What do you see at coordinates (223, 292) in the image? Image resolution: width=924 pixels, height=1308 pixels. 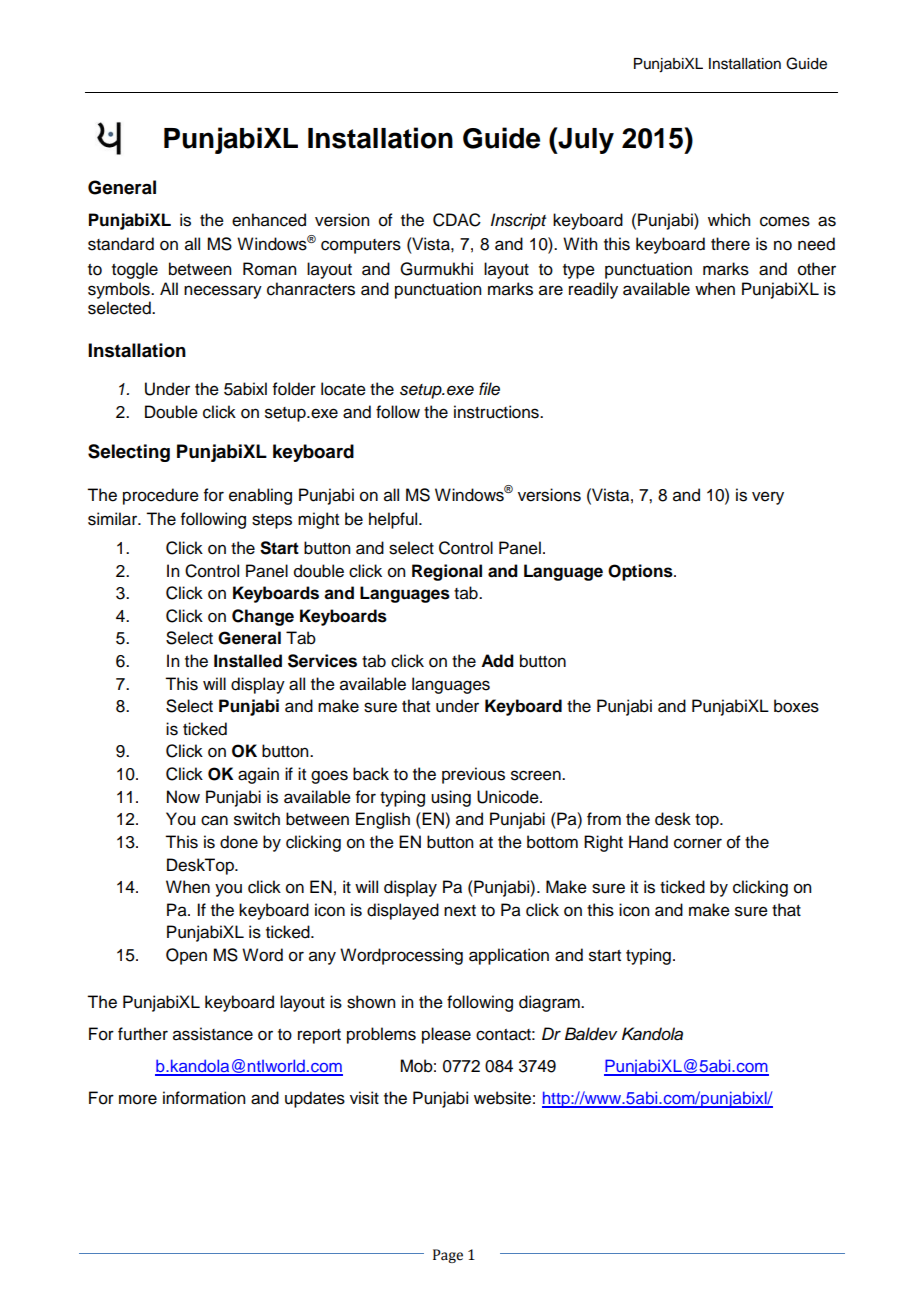 I see `necessary` at bounding box center [223, 292].
